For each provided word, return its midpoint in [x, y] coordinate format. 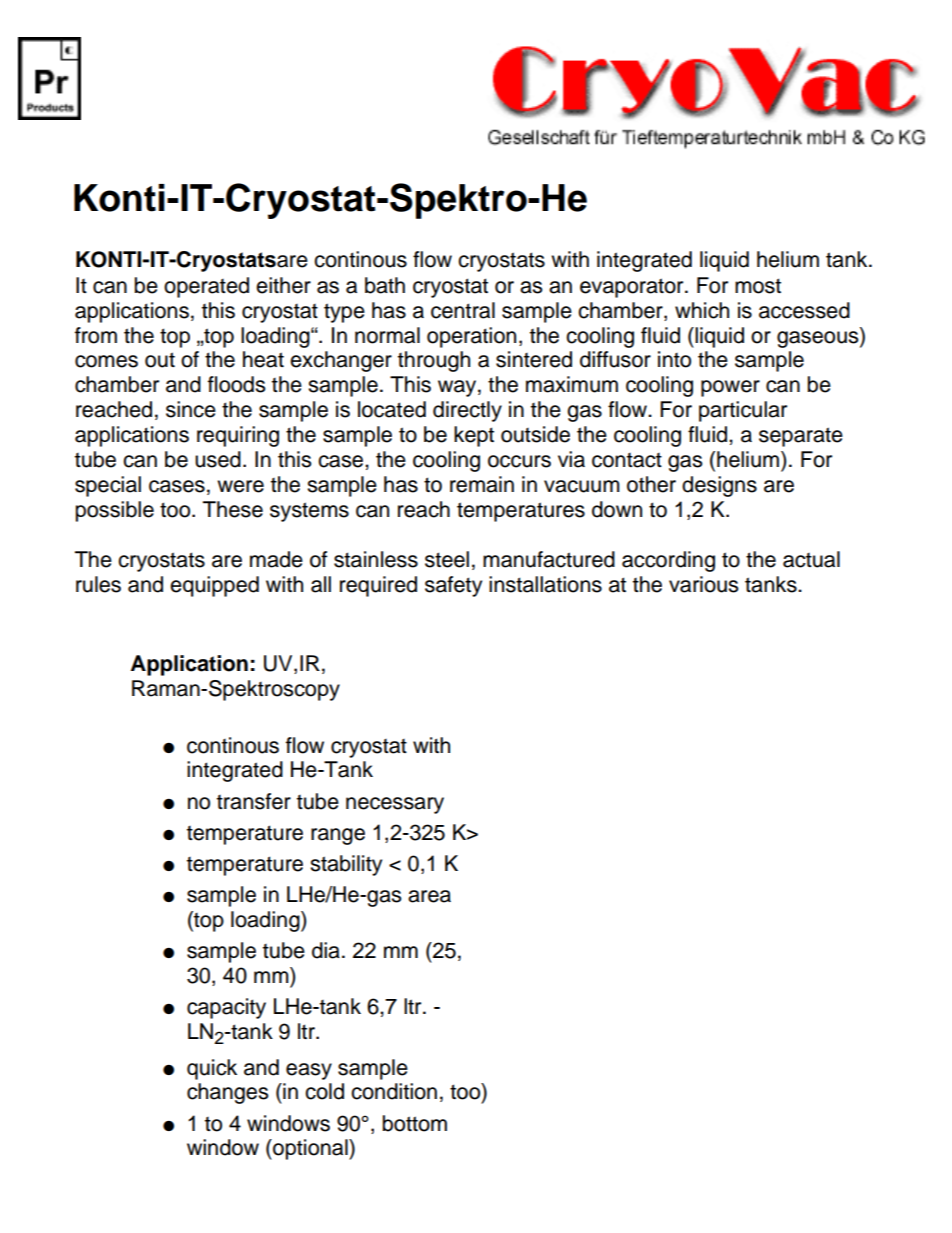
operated [206, 287]
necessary [395, 805]
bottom [415, 1123]
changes [227, 1093]
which [702, 310]
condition [394, 1091]
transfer [254, 801]
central [463, 310]
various [703, 584]
